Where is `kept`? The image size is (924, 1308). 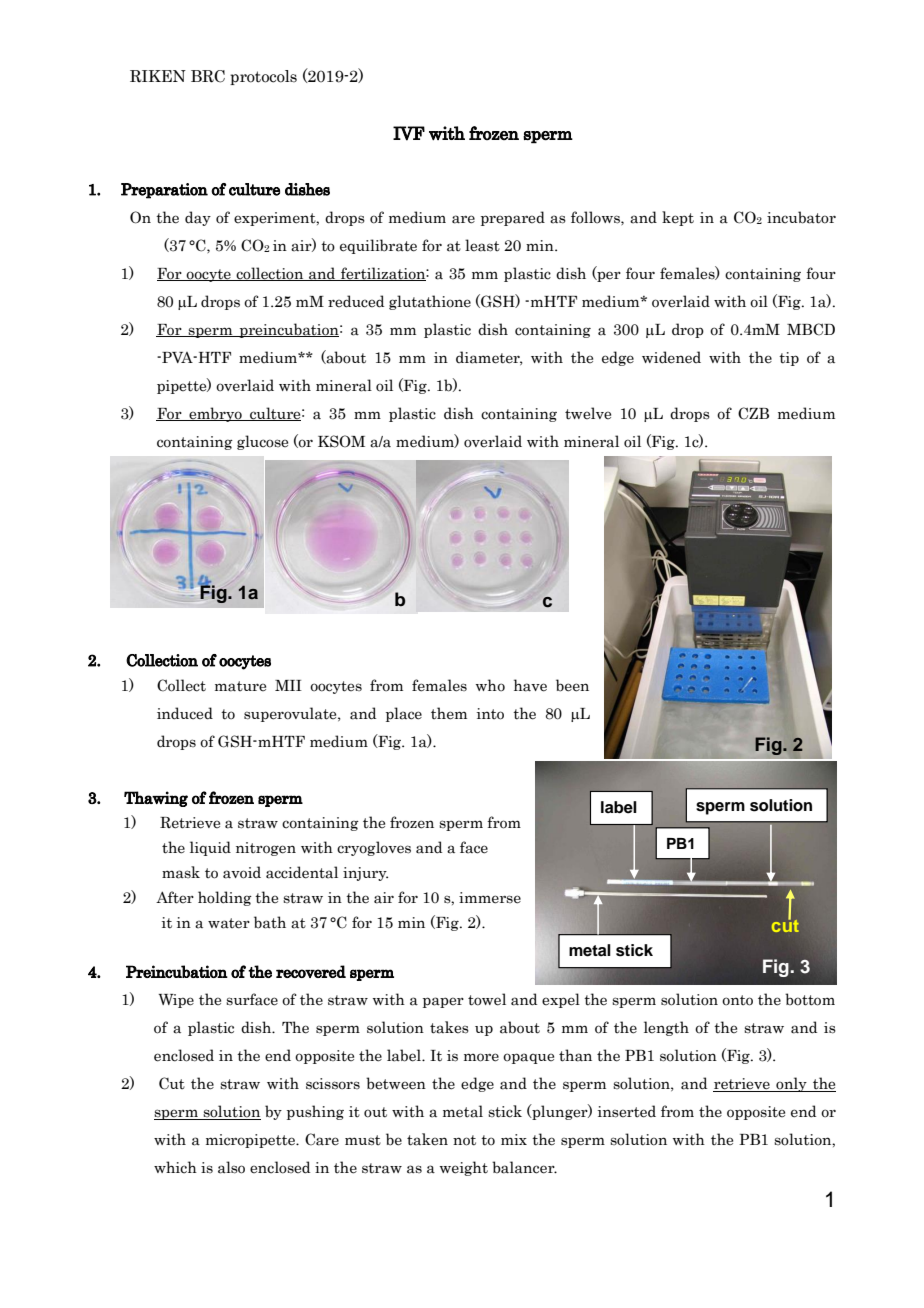
kept is located at coordinates (678, 218).
